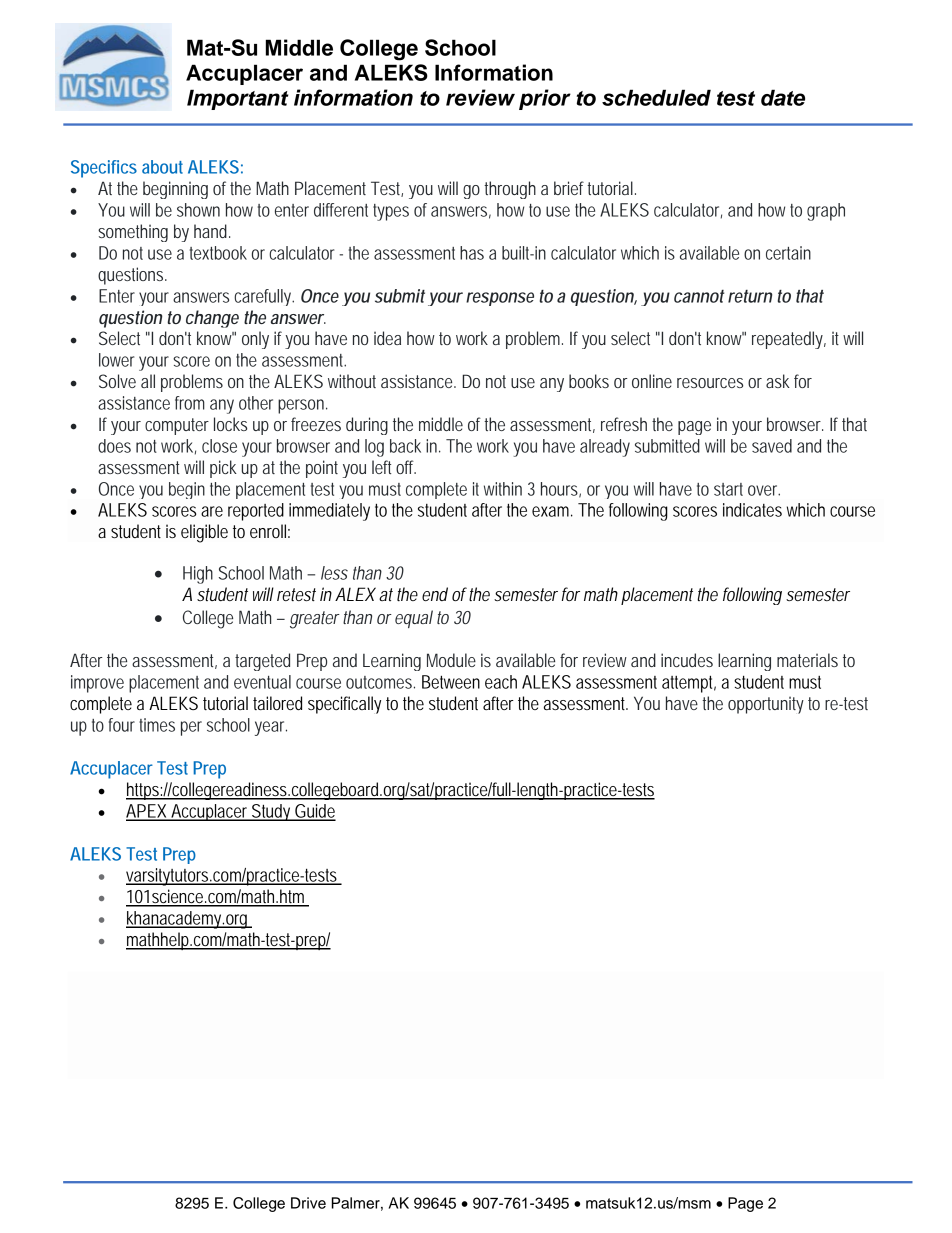 This screenshot has height=1233, width=952. I want to click on Drive, so click(308, 1203).
